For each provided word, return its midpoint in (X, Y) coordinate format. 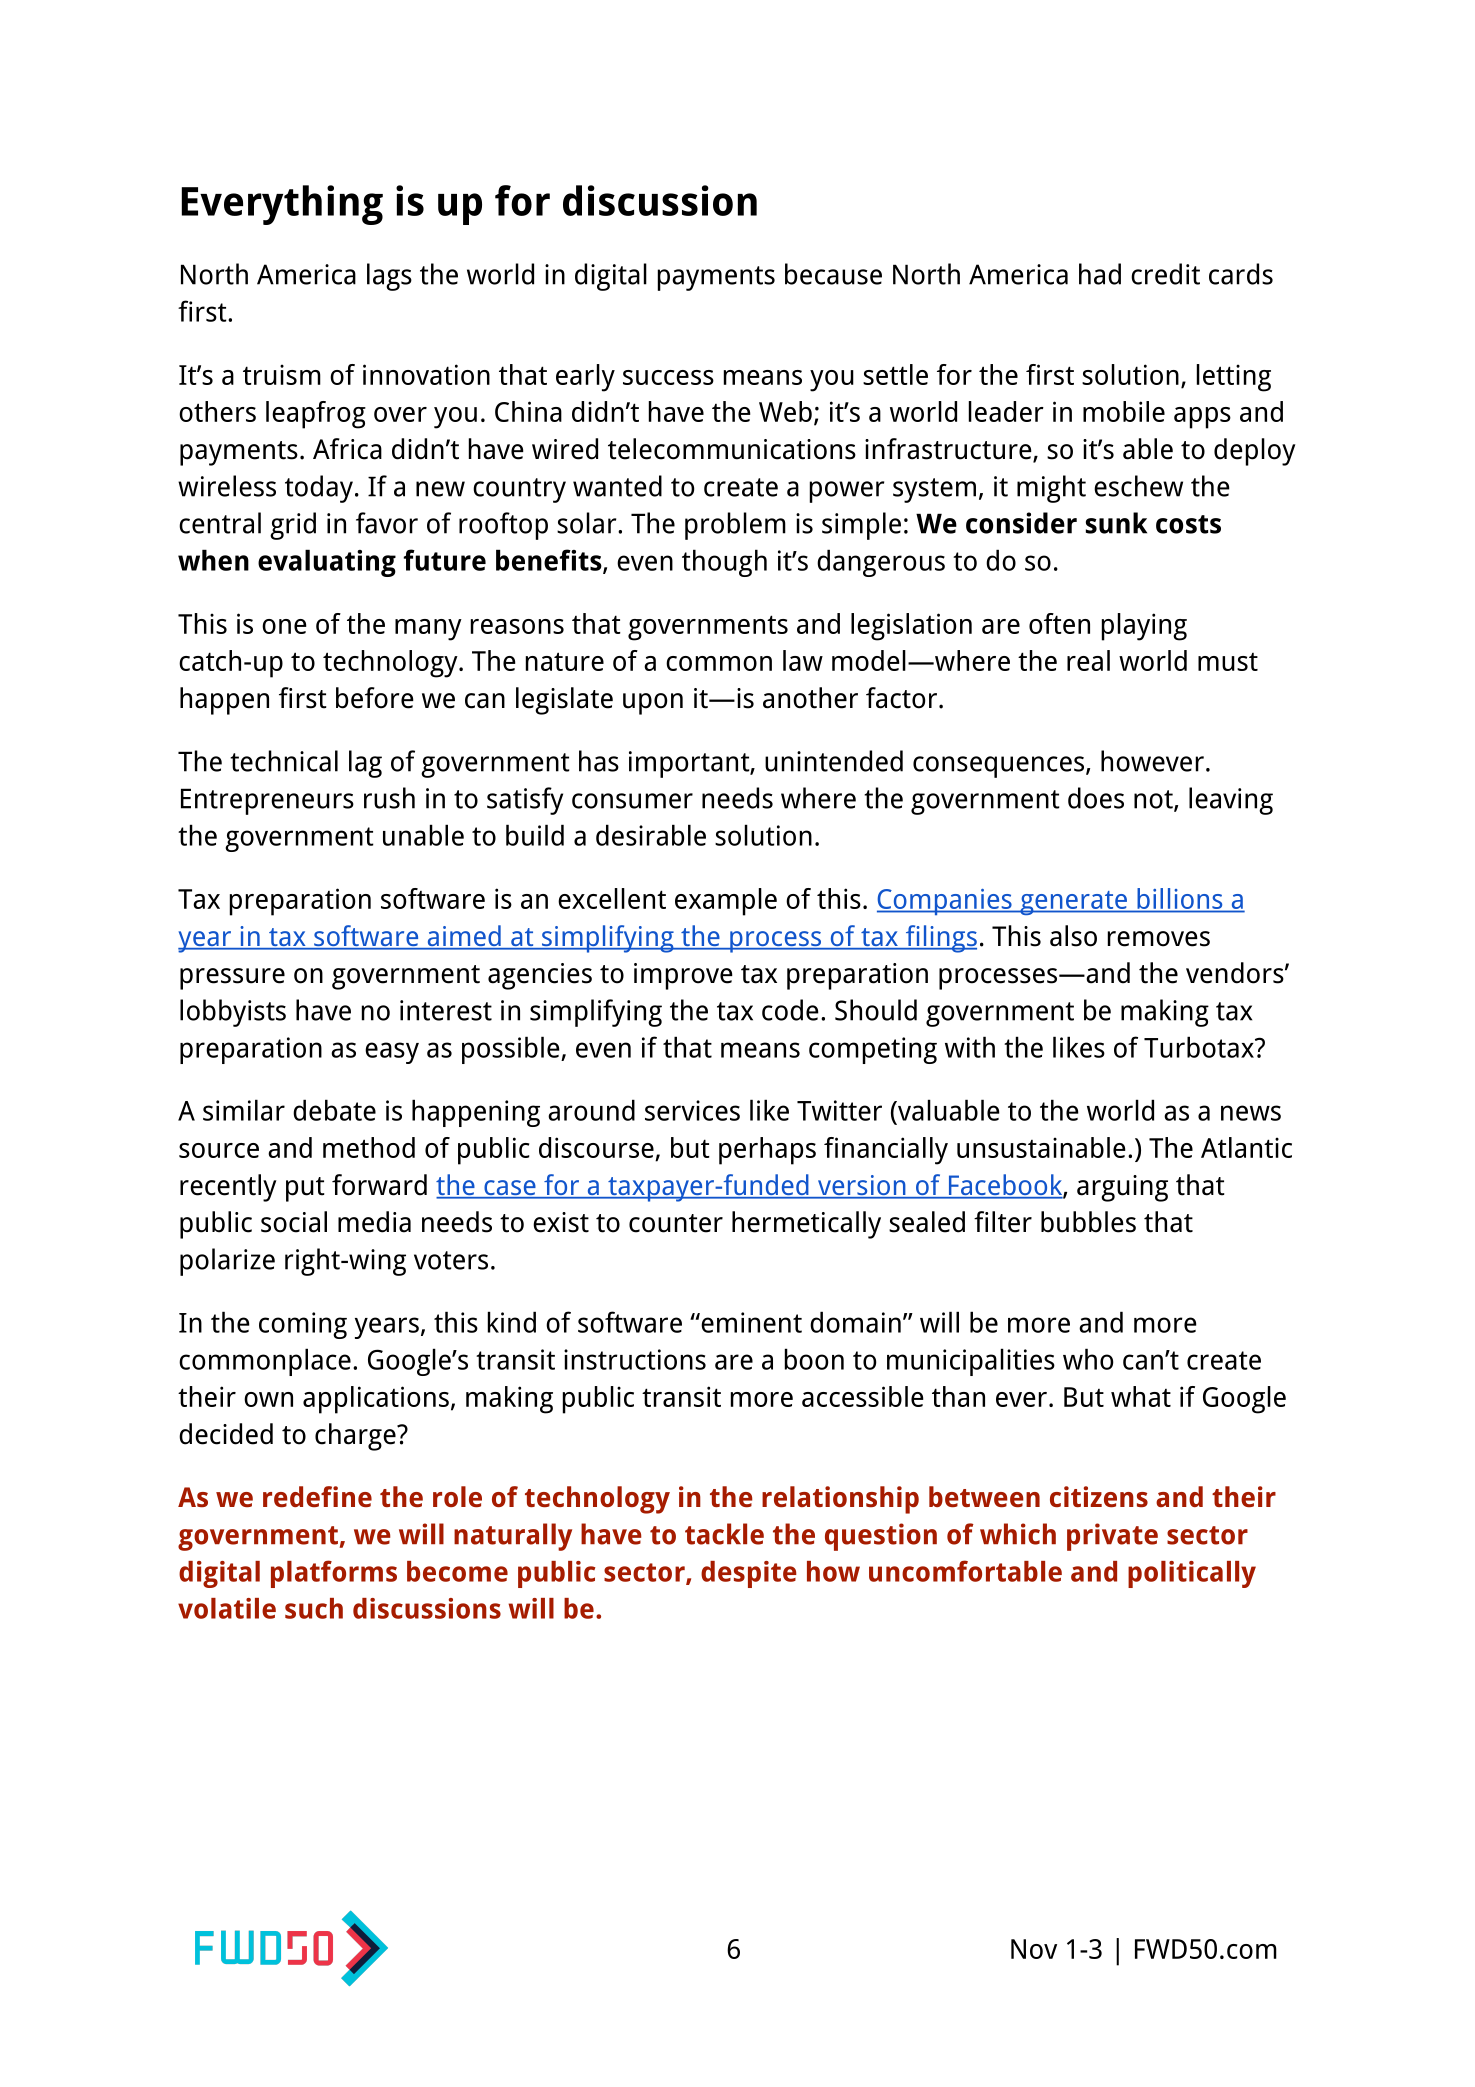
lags (389, 277)
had (1100, 274)
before (375, 698)
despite (749, 1574)
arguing (1122, 1188)
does (1096, 798)
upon (653, 704)
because (833, 274)
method (369, 1147)
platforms (334, 1574)
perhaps (767, 1151)
